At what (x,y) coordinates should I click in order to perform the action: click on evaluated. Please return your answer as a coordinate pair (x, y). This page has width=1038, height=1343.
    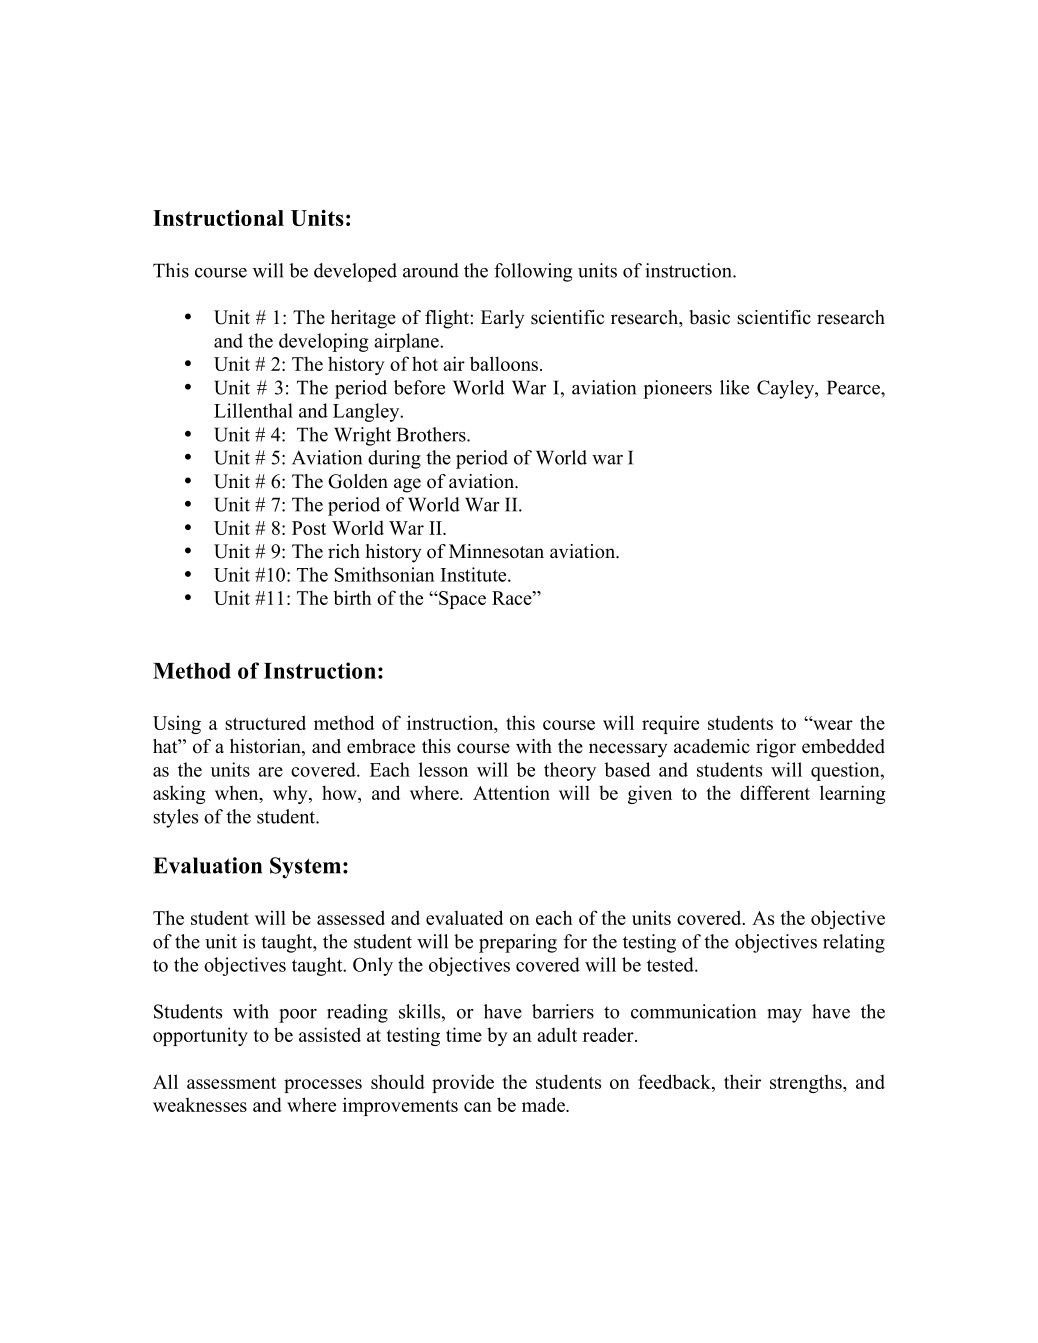
    Looking at the image, I should click on (464, 917).
